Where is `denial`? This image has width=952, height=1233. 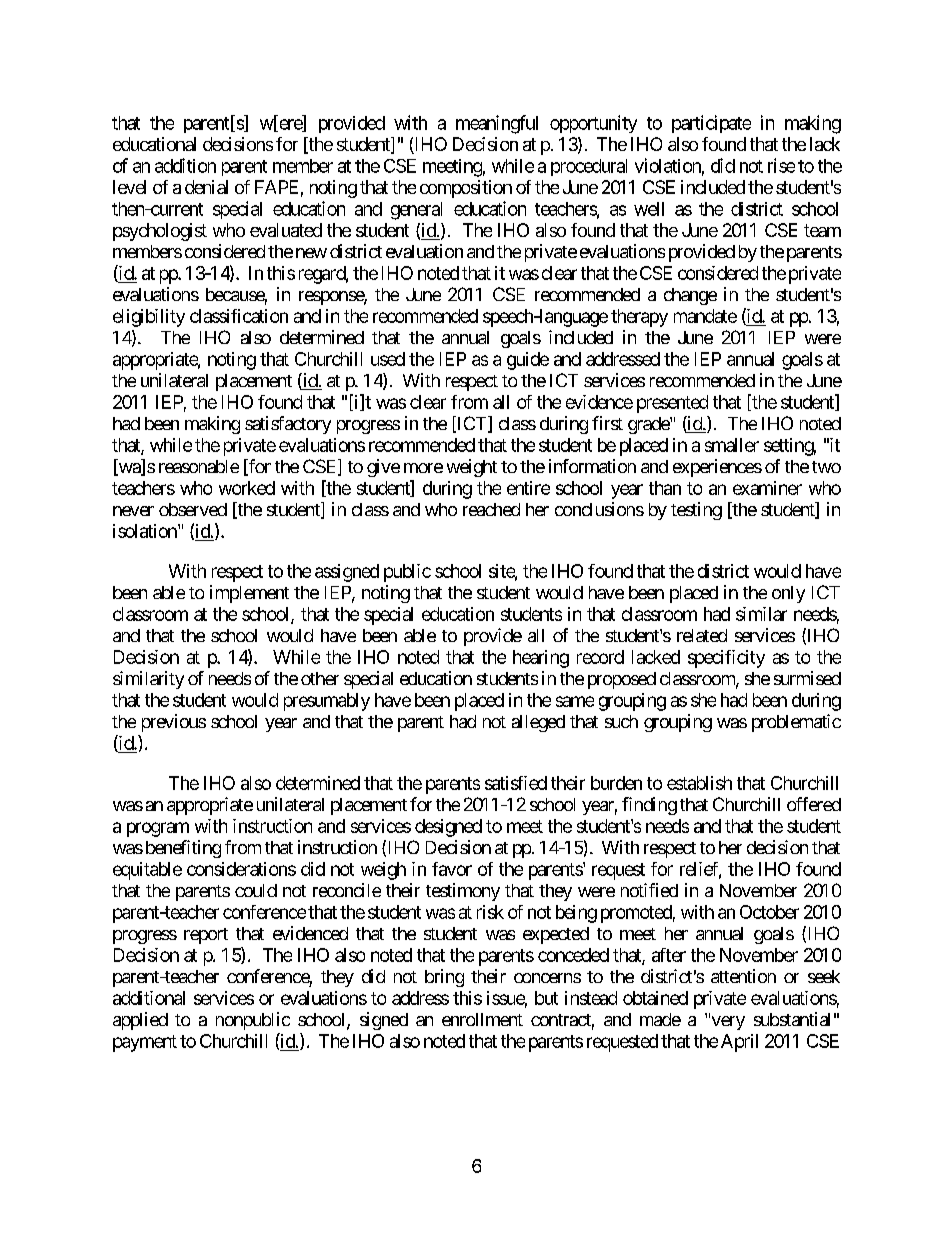
denial is located at coordinates (206, 187).
